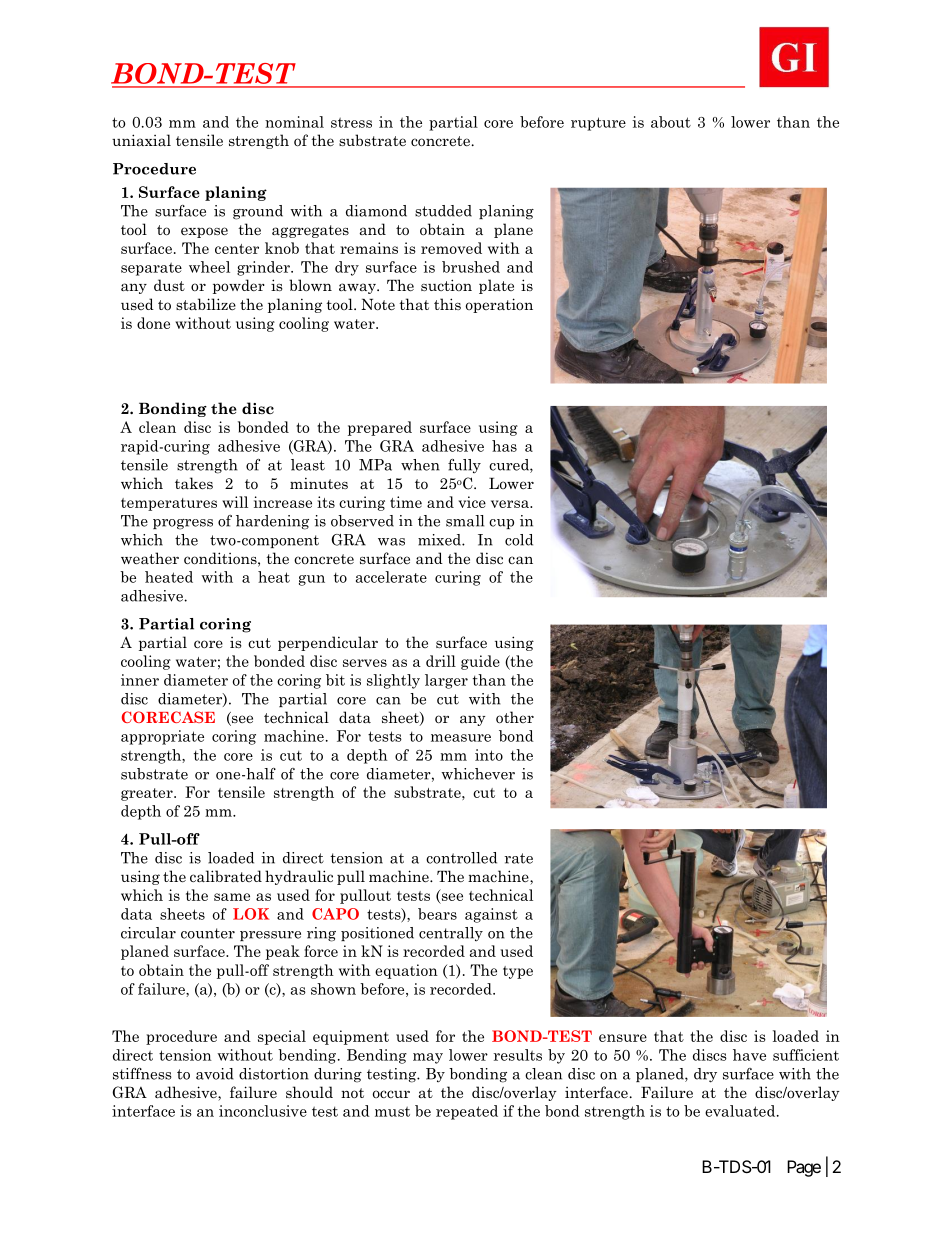 This page has height=1233, width=952. What do you see at coordinates (141, 140) in the page?
I see `uniaxial` at bounding box center [141, 140].
